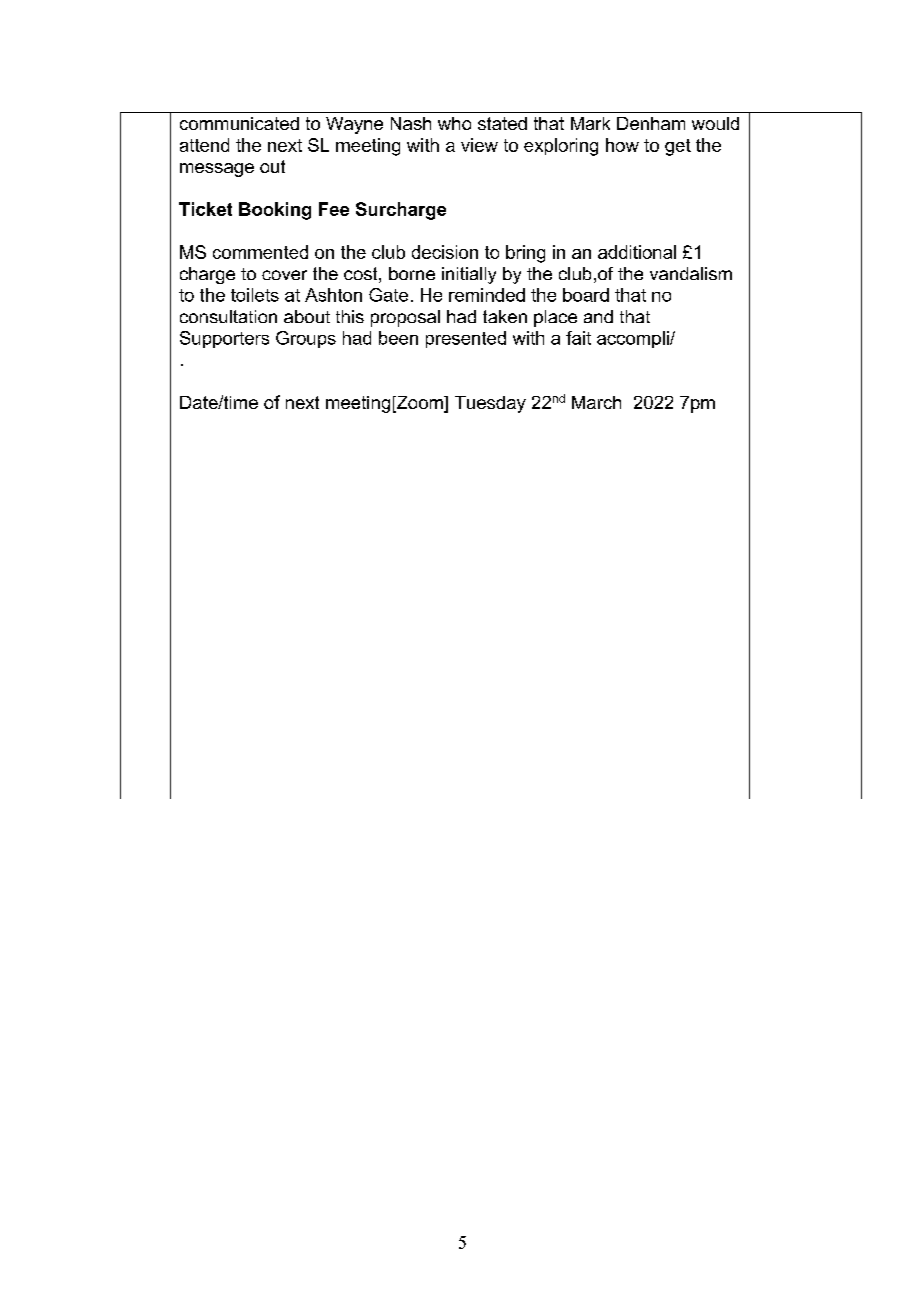 The width and height of the screenshot is (924, 1308). What do you see at coordinates (596, 402) in the screenshot?
I see `March` at bounding box center [596, 402].
